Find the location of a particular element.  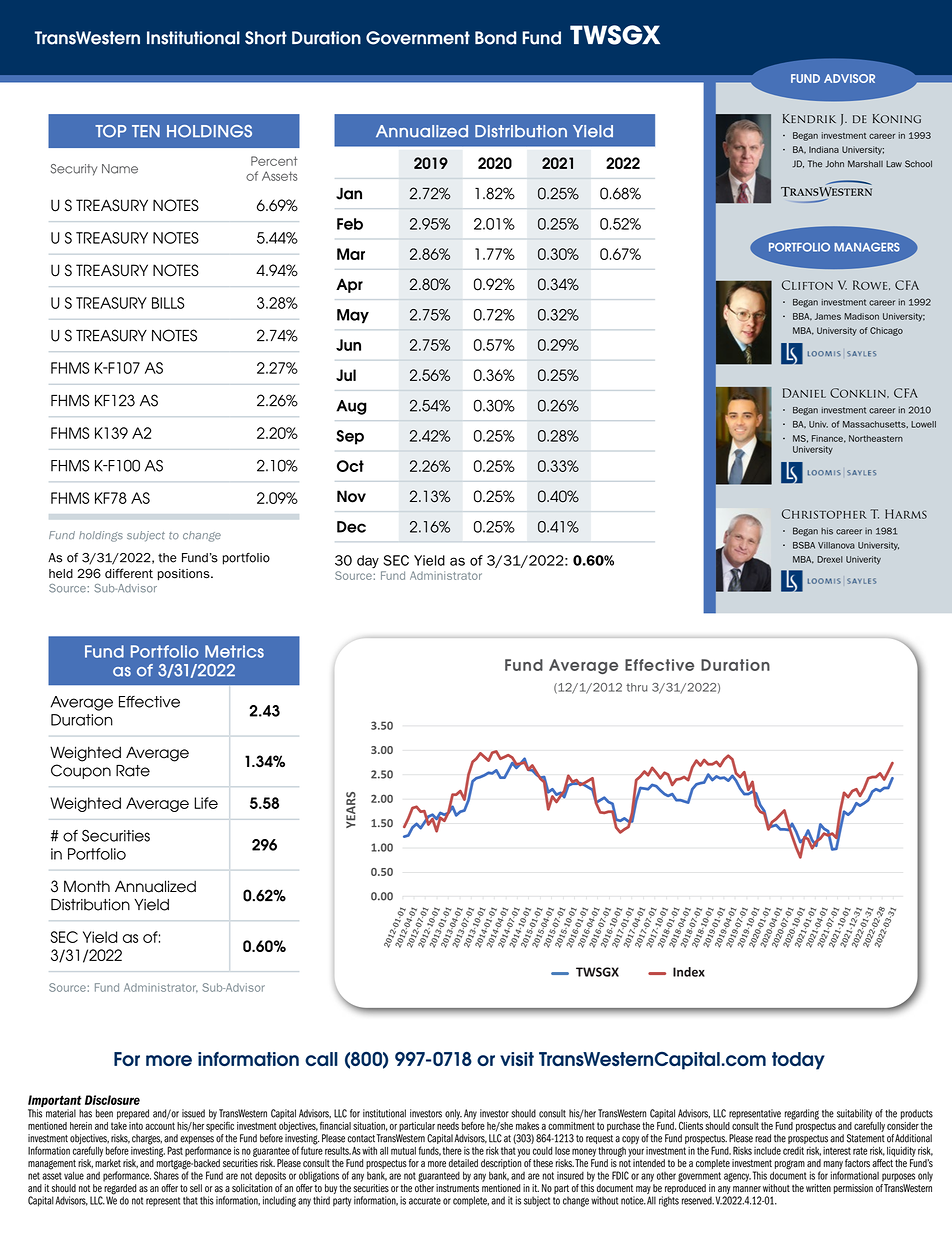

Koning is located at coordinates (897, 118).
